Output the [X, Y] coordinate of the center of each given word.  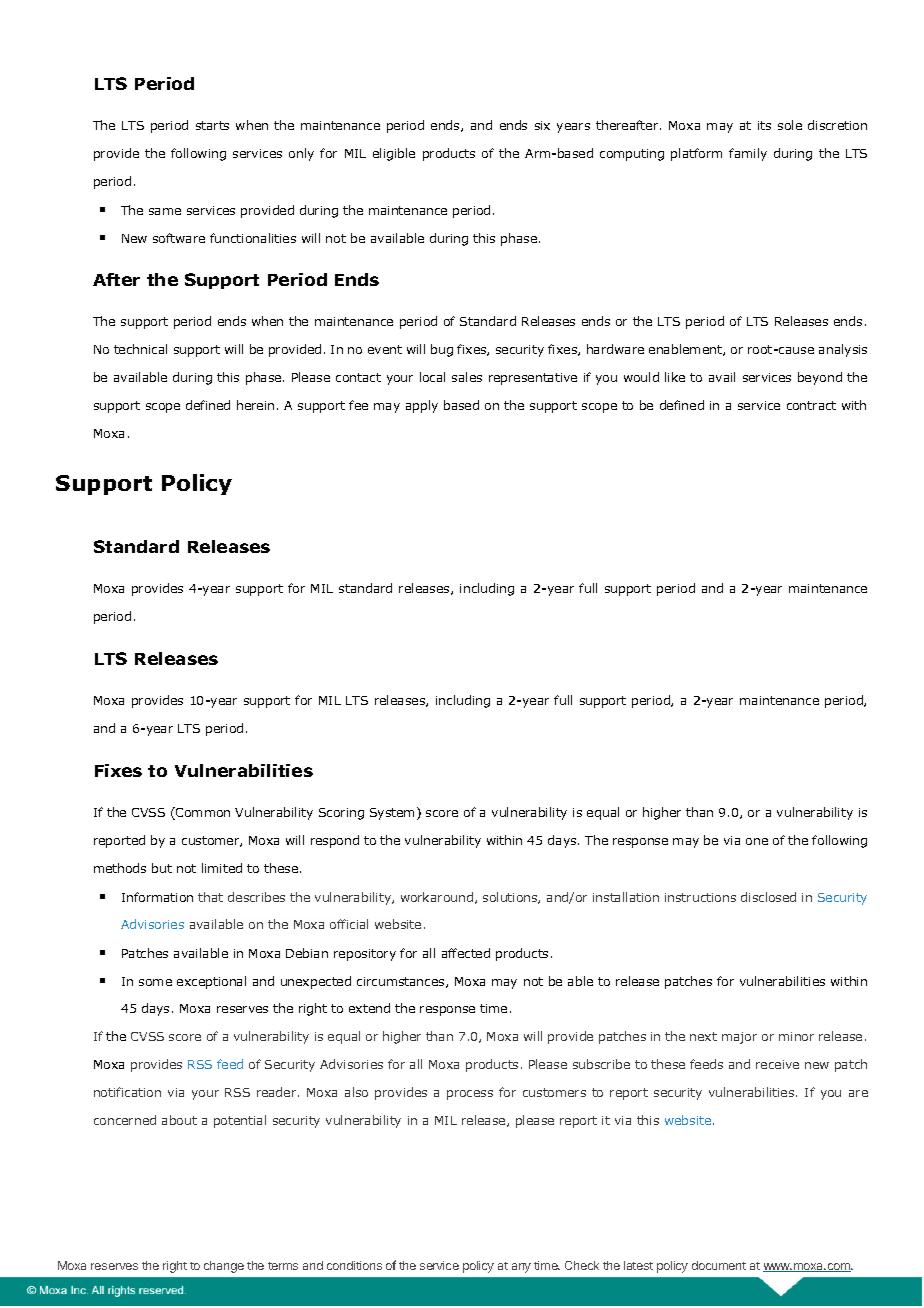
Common [202, 813]
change [224, 1267]
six [542, 125]
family [748, 154]
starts [212, 125]
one [757, 841]
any [521, 1268]
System [392, 814]
